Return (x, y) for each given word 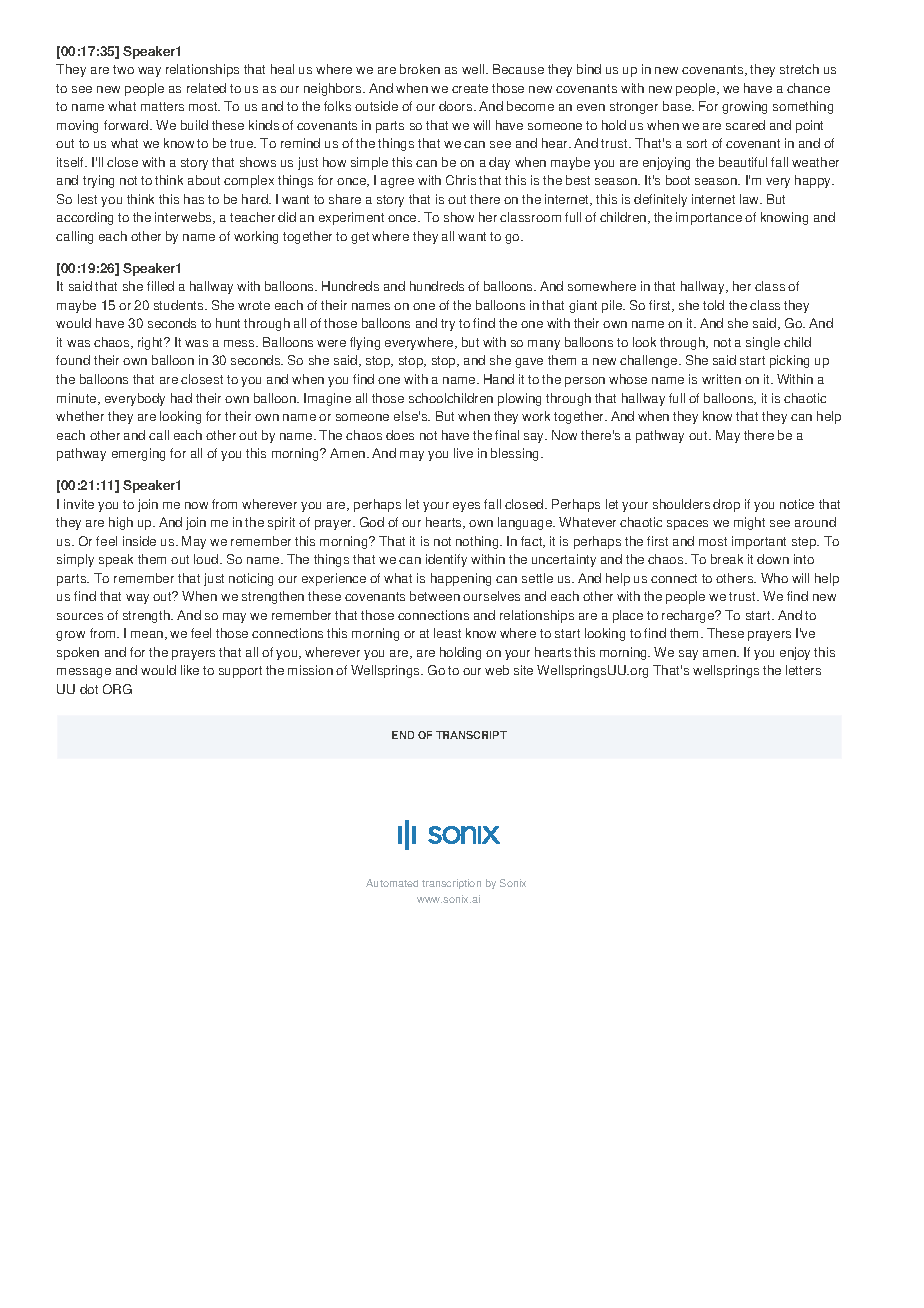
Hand (499, 379)
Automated (392, 883)
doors (457, 106)
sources (80, 616)
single (763, 343)
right (152, 343)
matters (162, 106)
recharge (689, 616)
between (435, 596)
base (678, 106)
